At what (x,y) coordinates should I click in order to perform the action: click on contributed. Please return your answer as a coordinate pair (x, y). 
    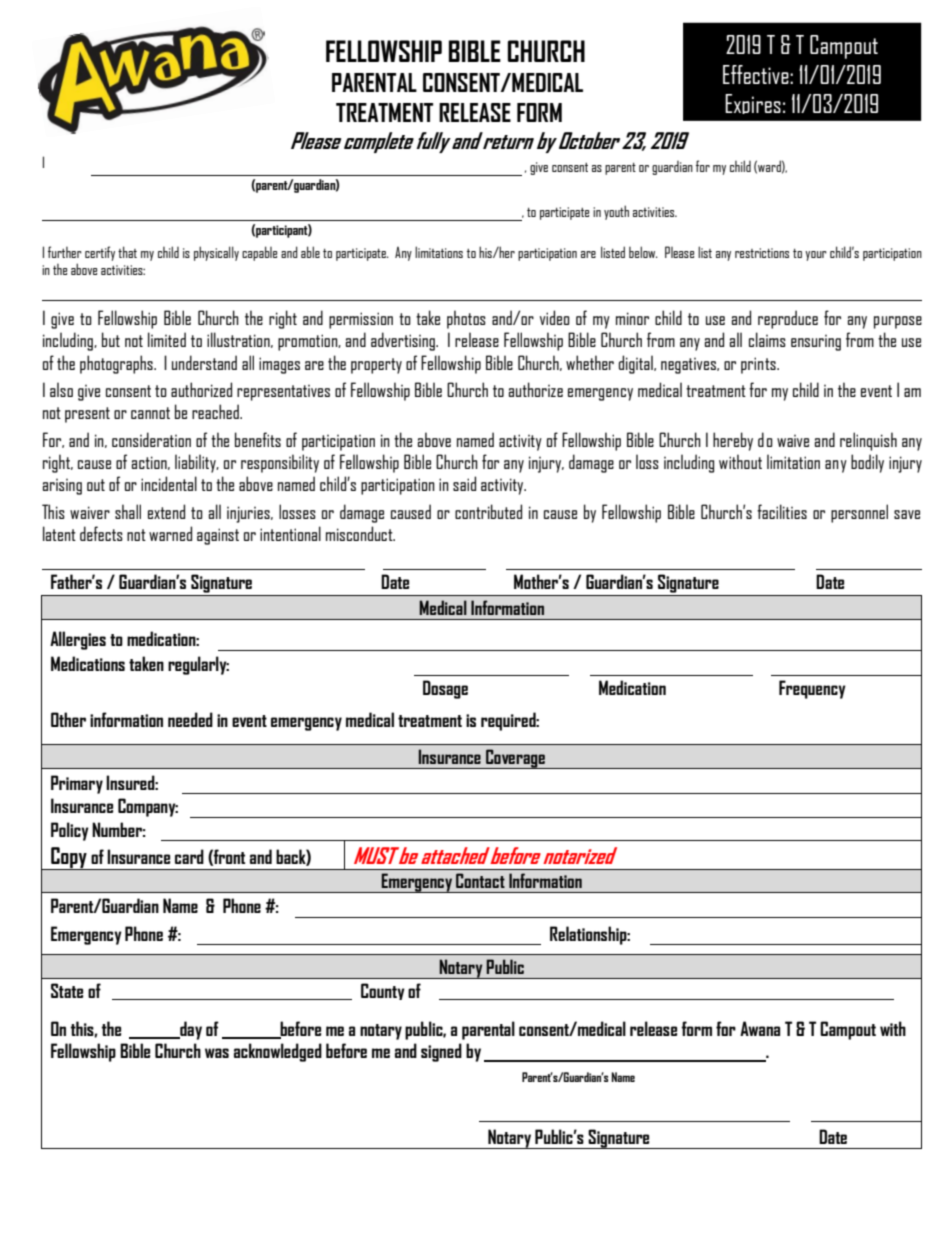
    Looking at the image, I should click on (488, 511).
